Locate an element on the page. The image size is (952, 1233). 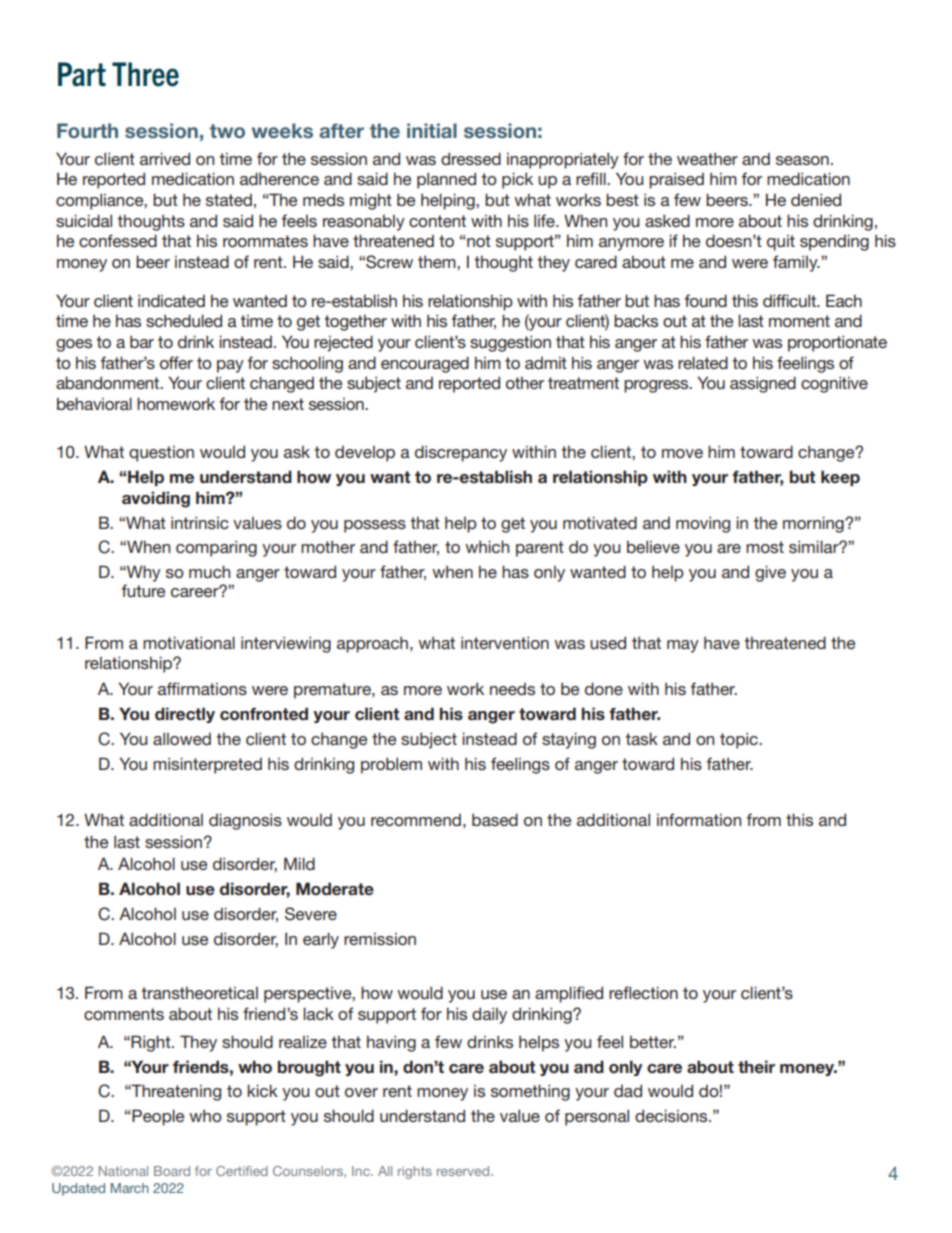
initial is located at coordinates (432, 130).
